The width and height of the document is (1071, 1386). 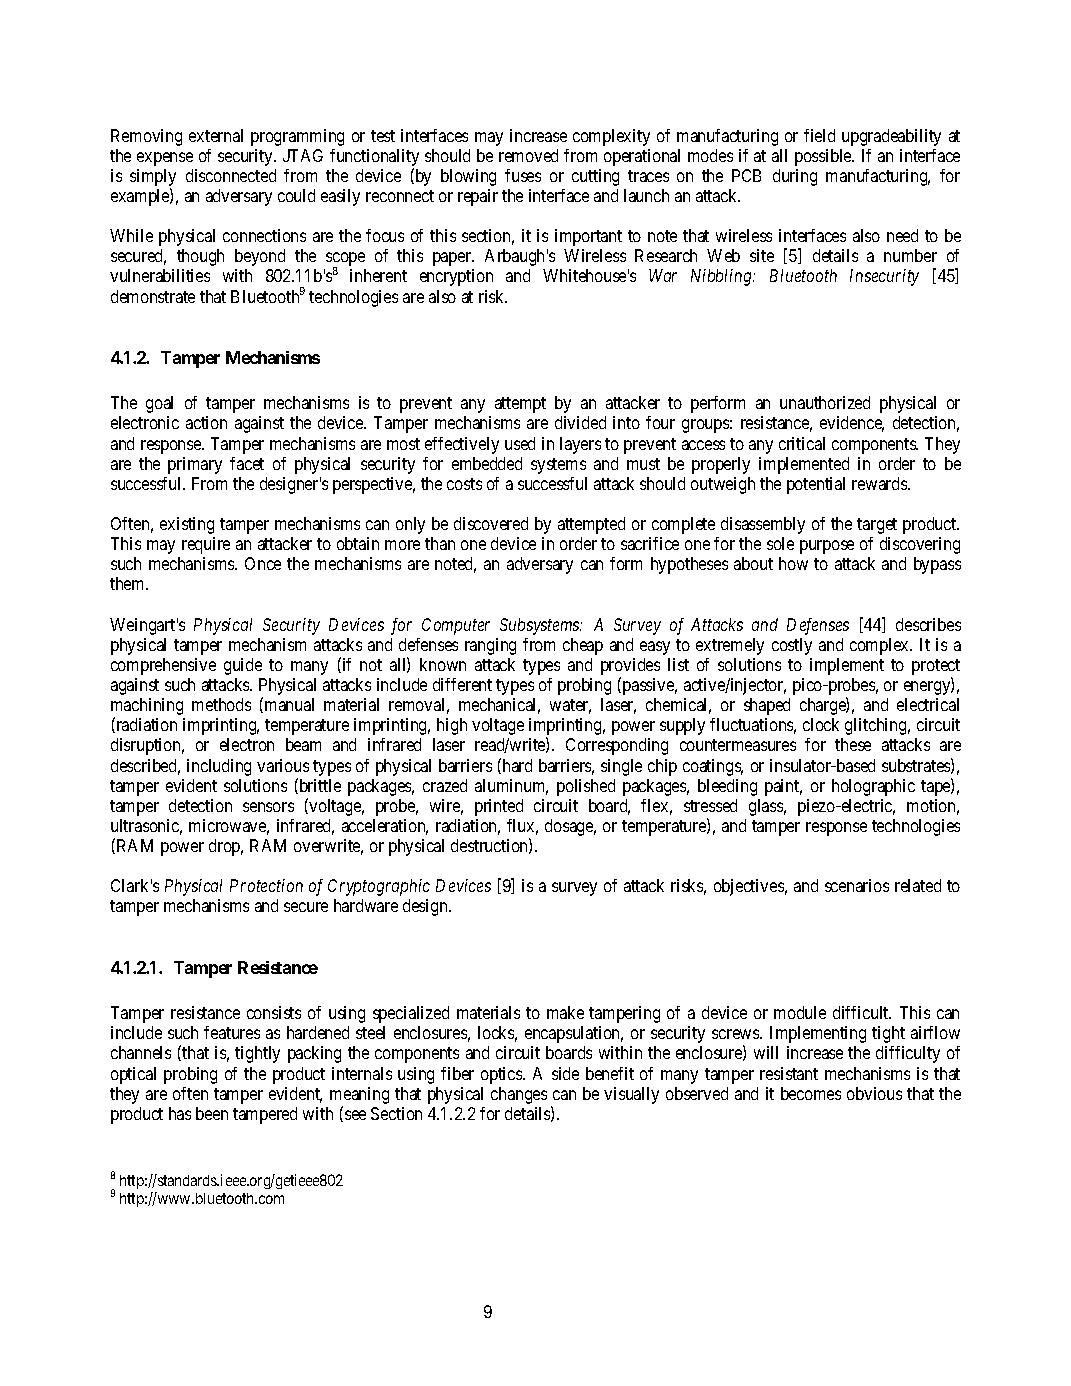 I want to click on embedded, so click(x=487, y=463).
